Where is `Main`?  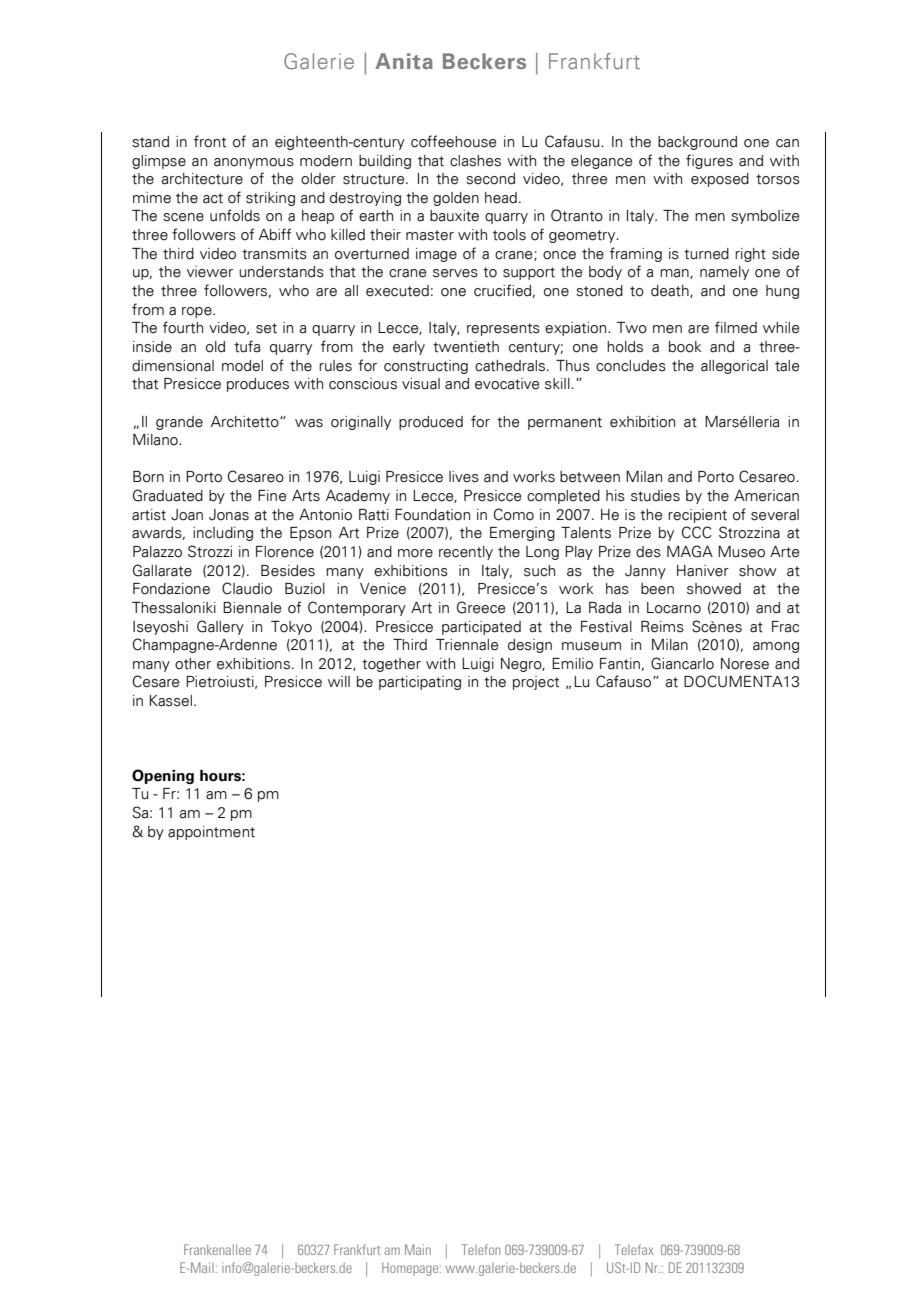 Main is located at coordinates (418, 1249).
